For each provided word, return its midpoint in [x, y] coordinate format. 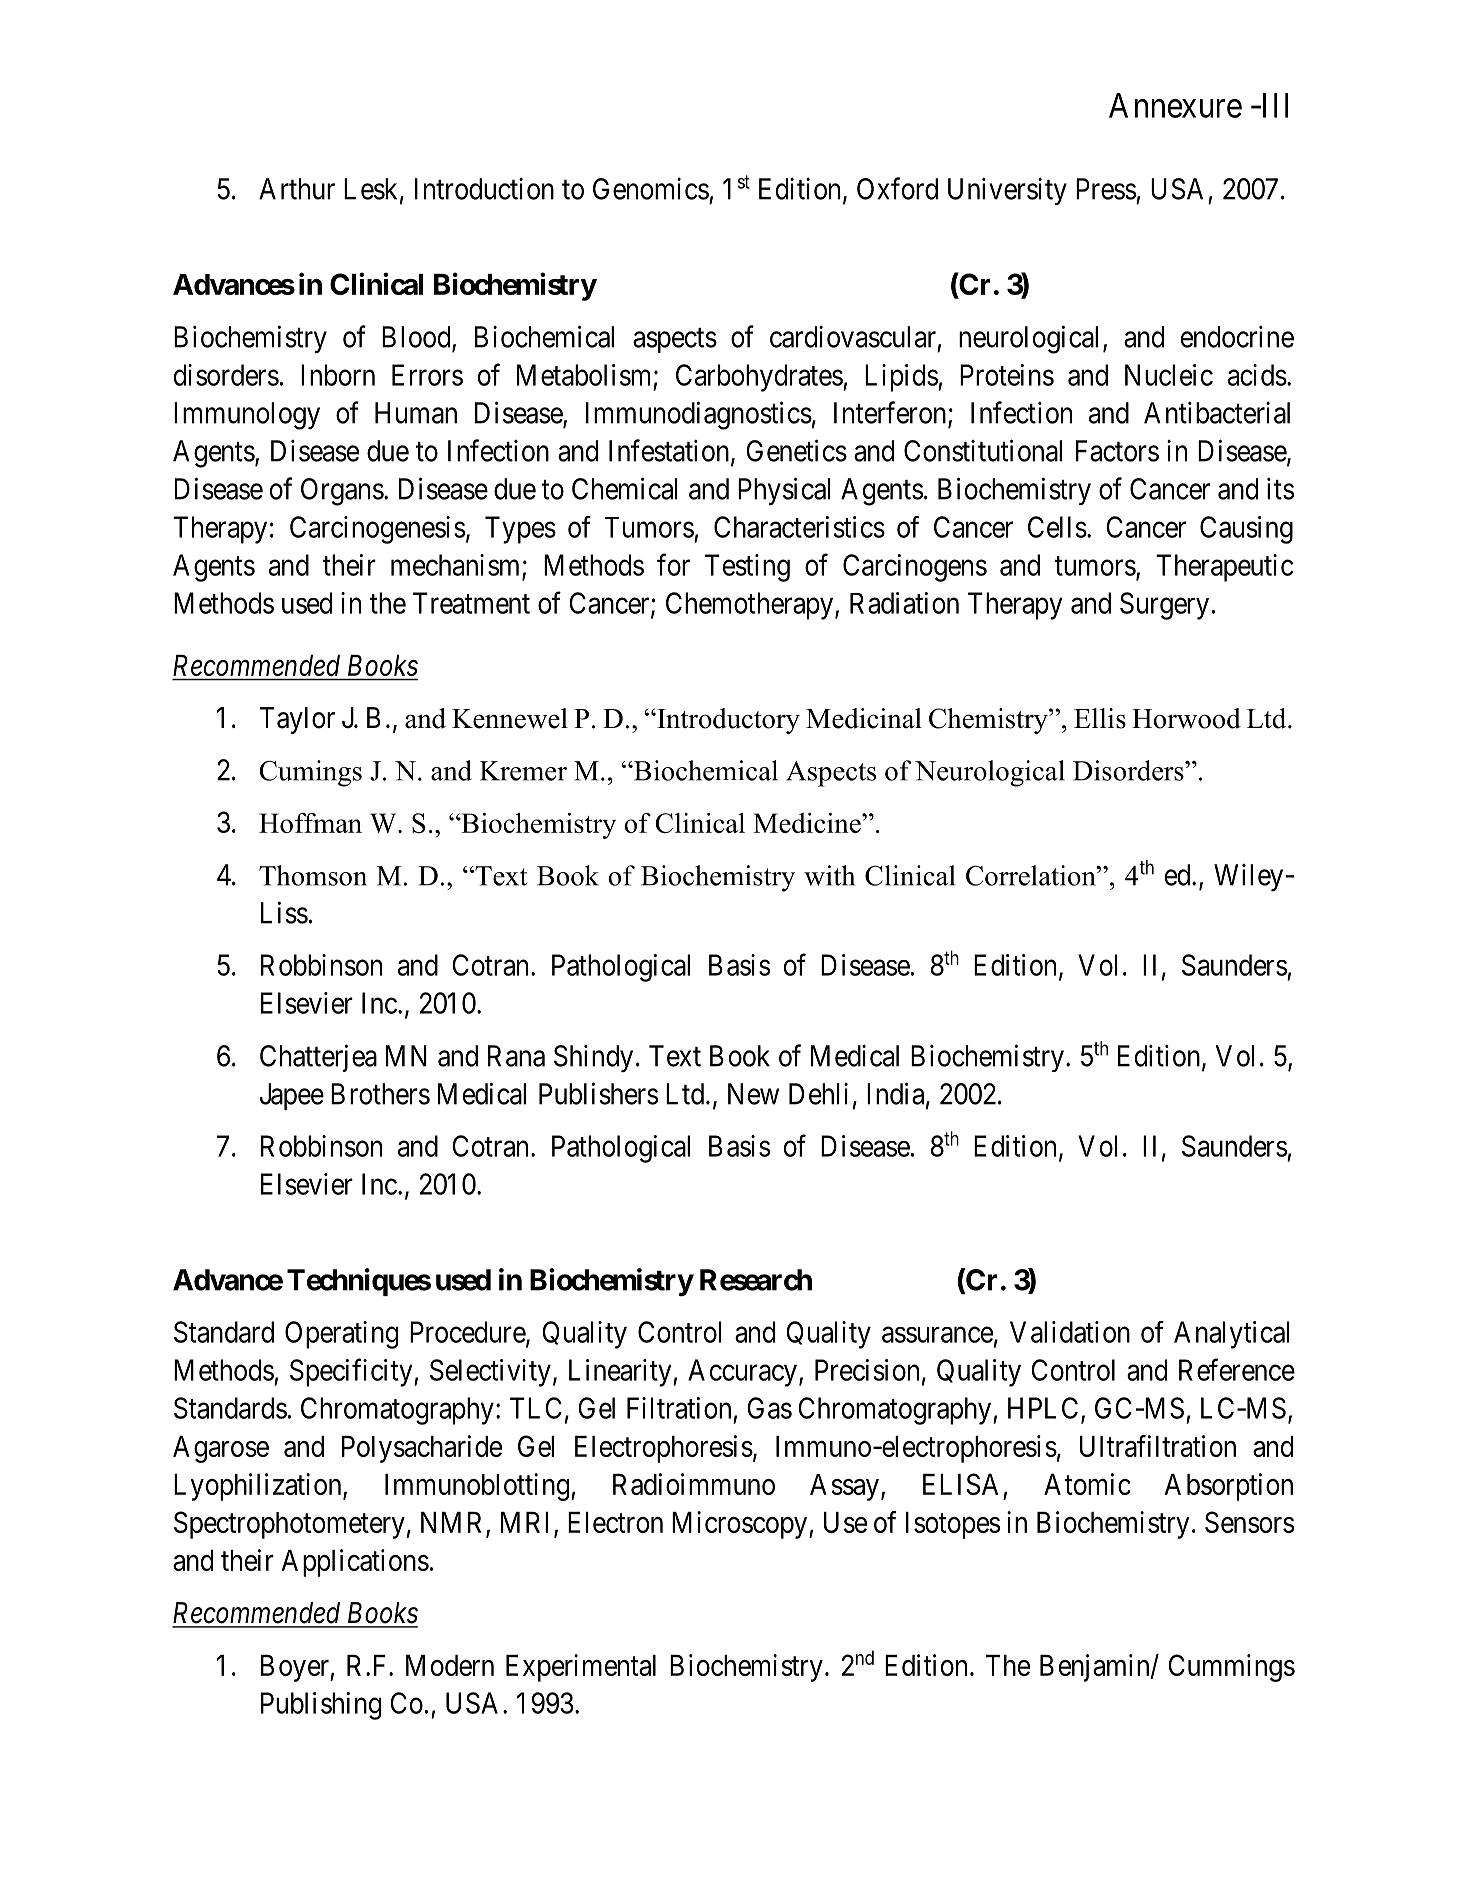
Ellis [1100, 718]
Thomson [313, 875]
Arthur [297, 189]
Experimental [581, 1668]
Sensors [1249, 1522]
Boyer [296, 1668]
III [1273, 105]
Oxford [897, 188]
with [829, 875]
